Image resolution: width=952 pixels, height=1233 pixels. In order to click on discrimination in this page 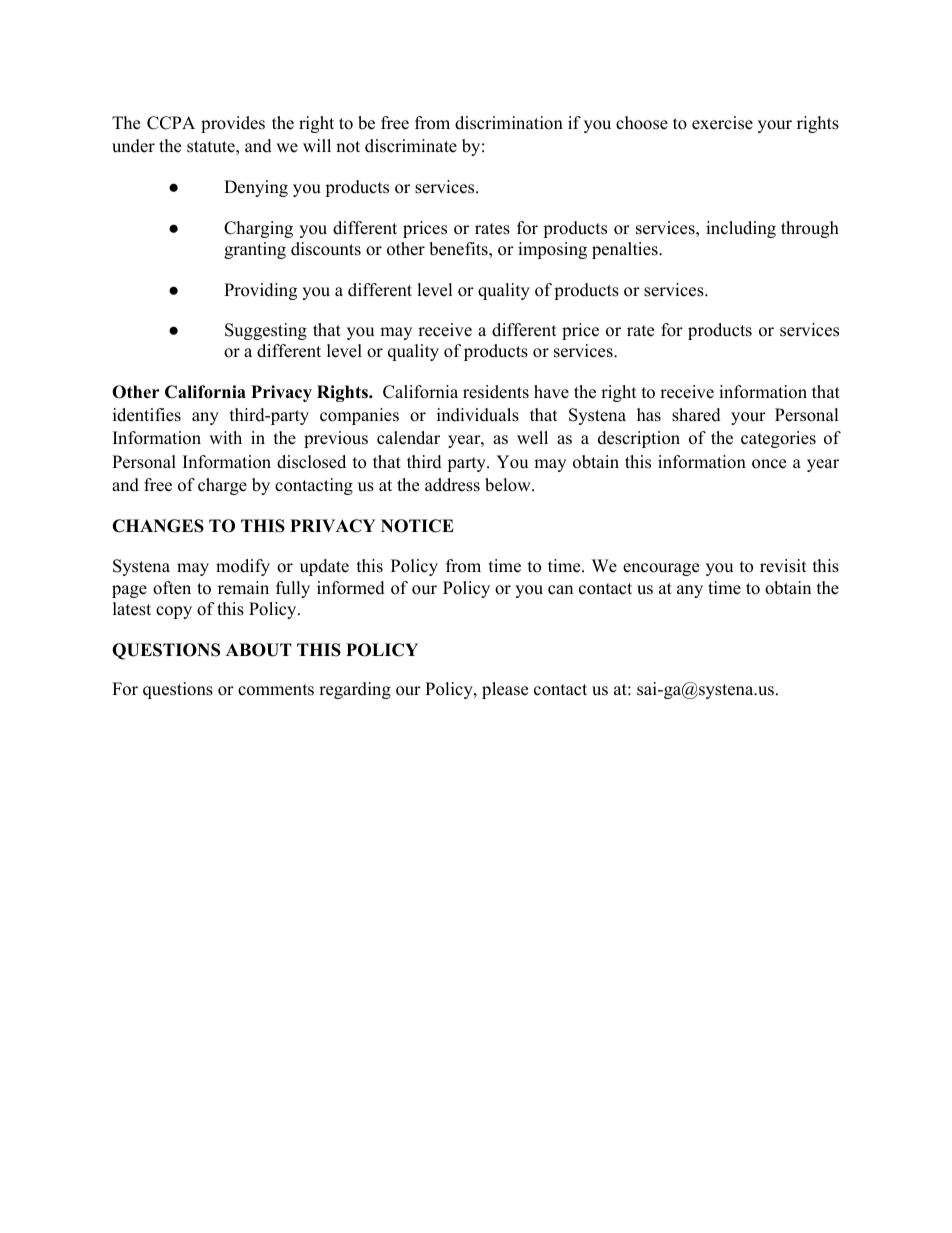, I will do `click(509, 123)`.
